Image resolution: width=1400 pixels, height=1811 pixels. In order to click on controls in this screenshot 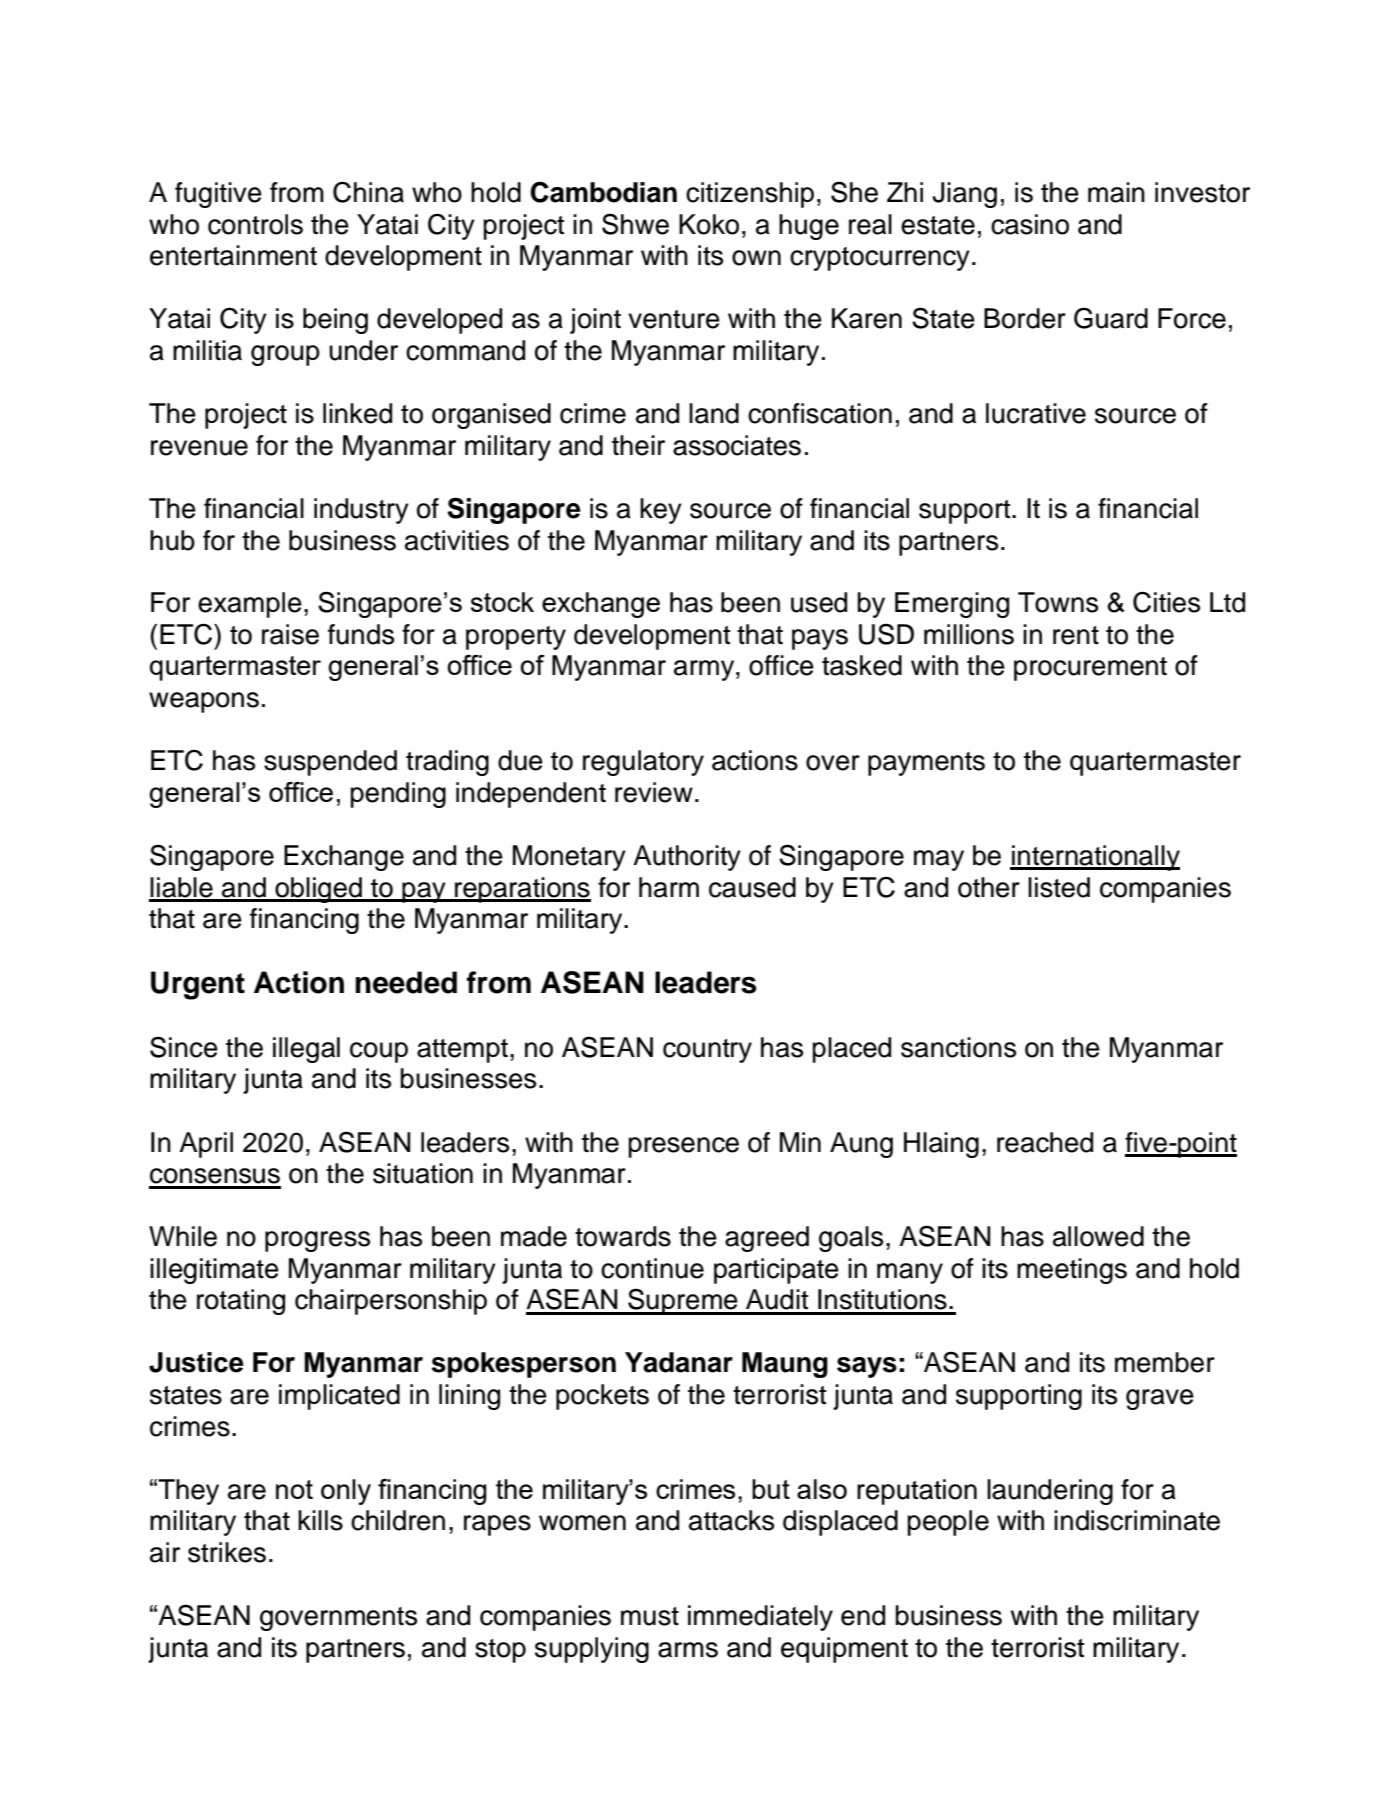, I will do `click(255, 224)`.
